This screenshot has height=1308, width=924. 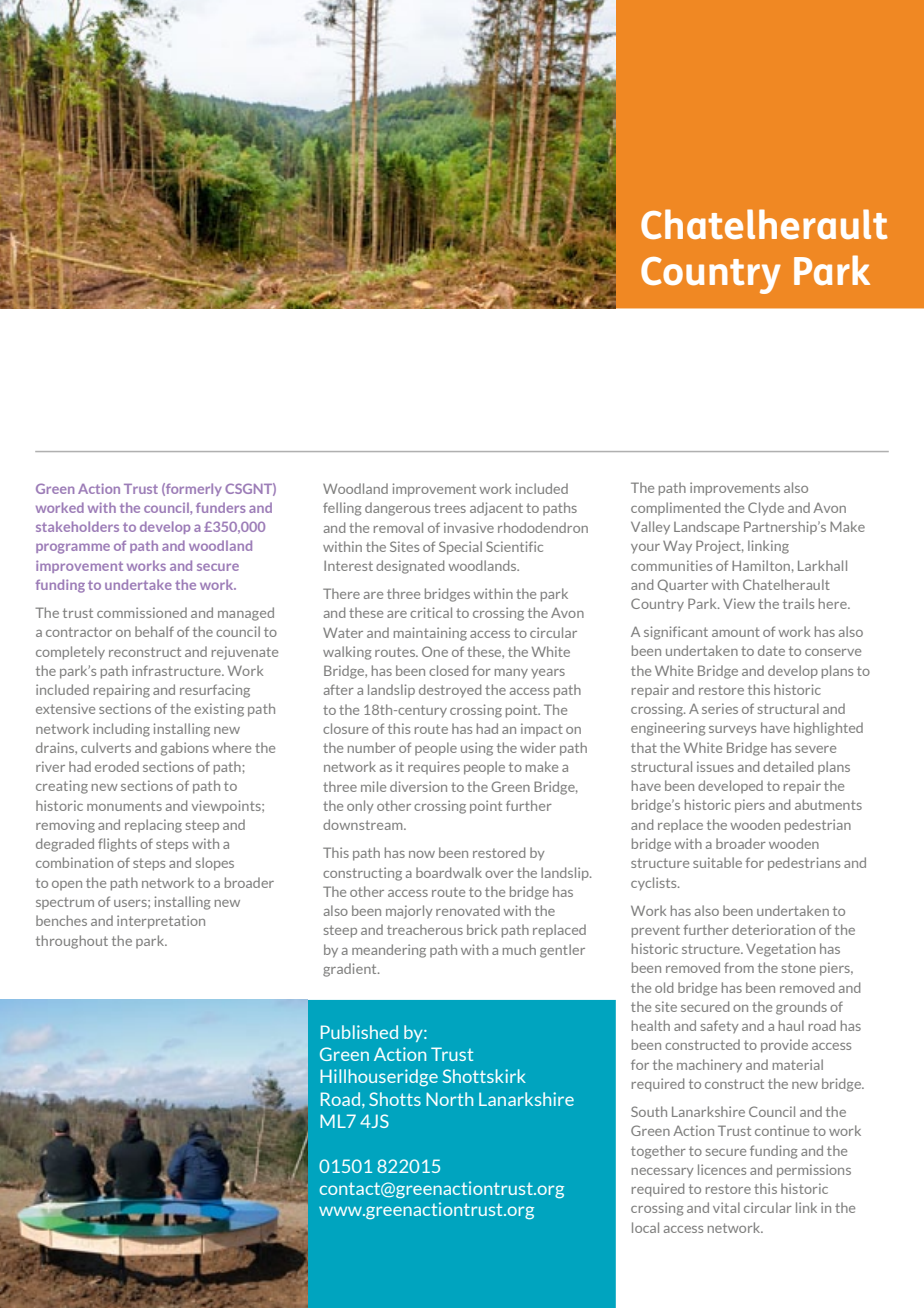 I want to click on Landscape, so click(x=706, y=527).
